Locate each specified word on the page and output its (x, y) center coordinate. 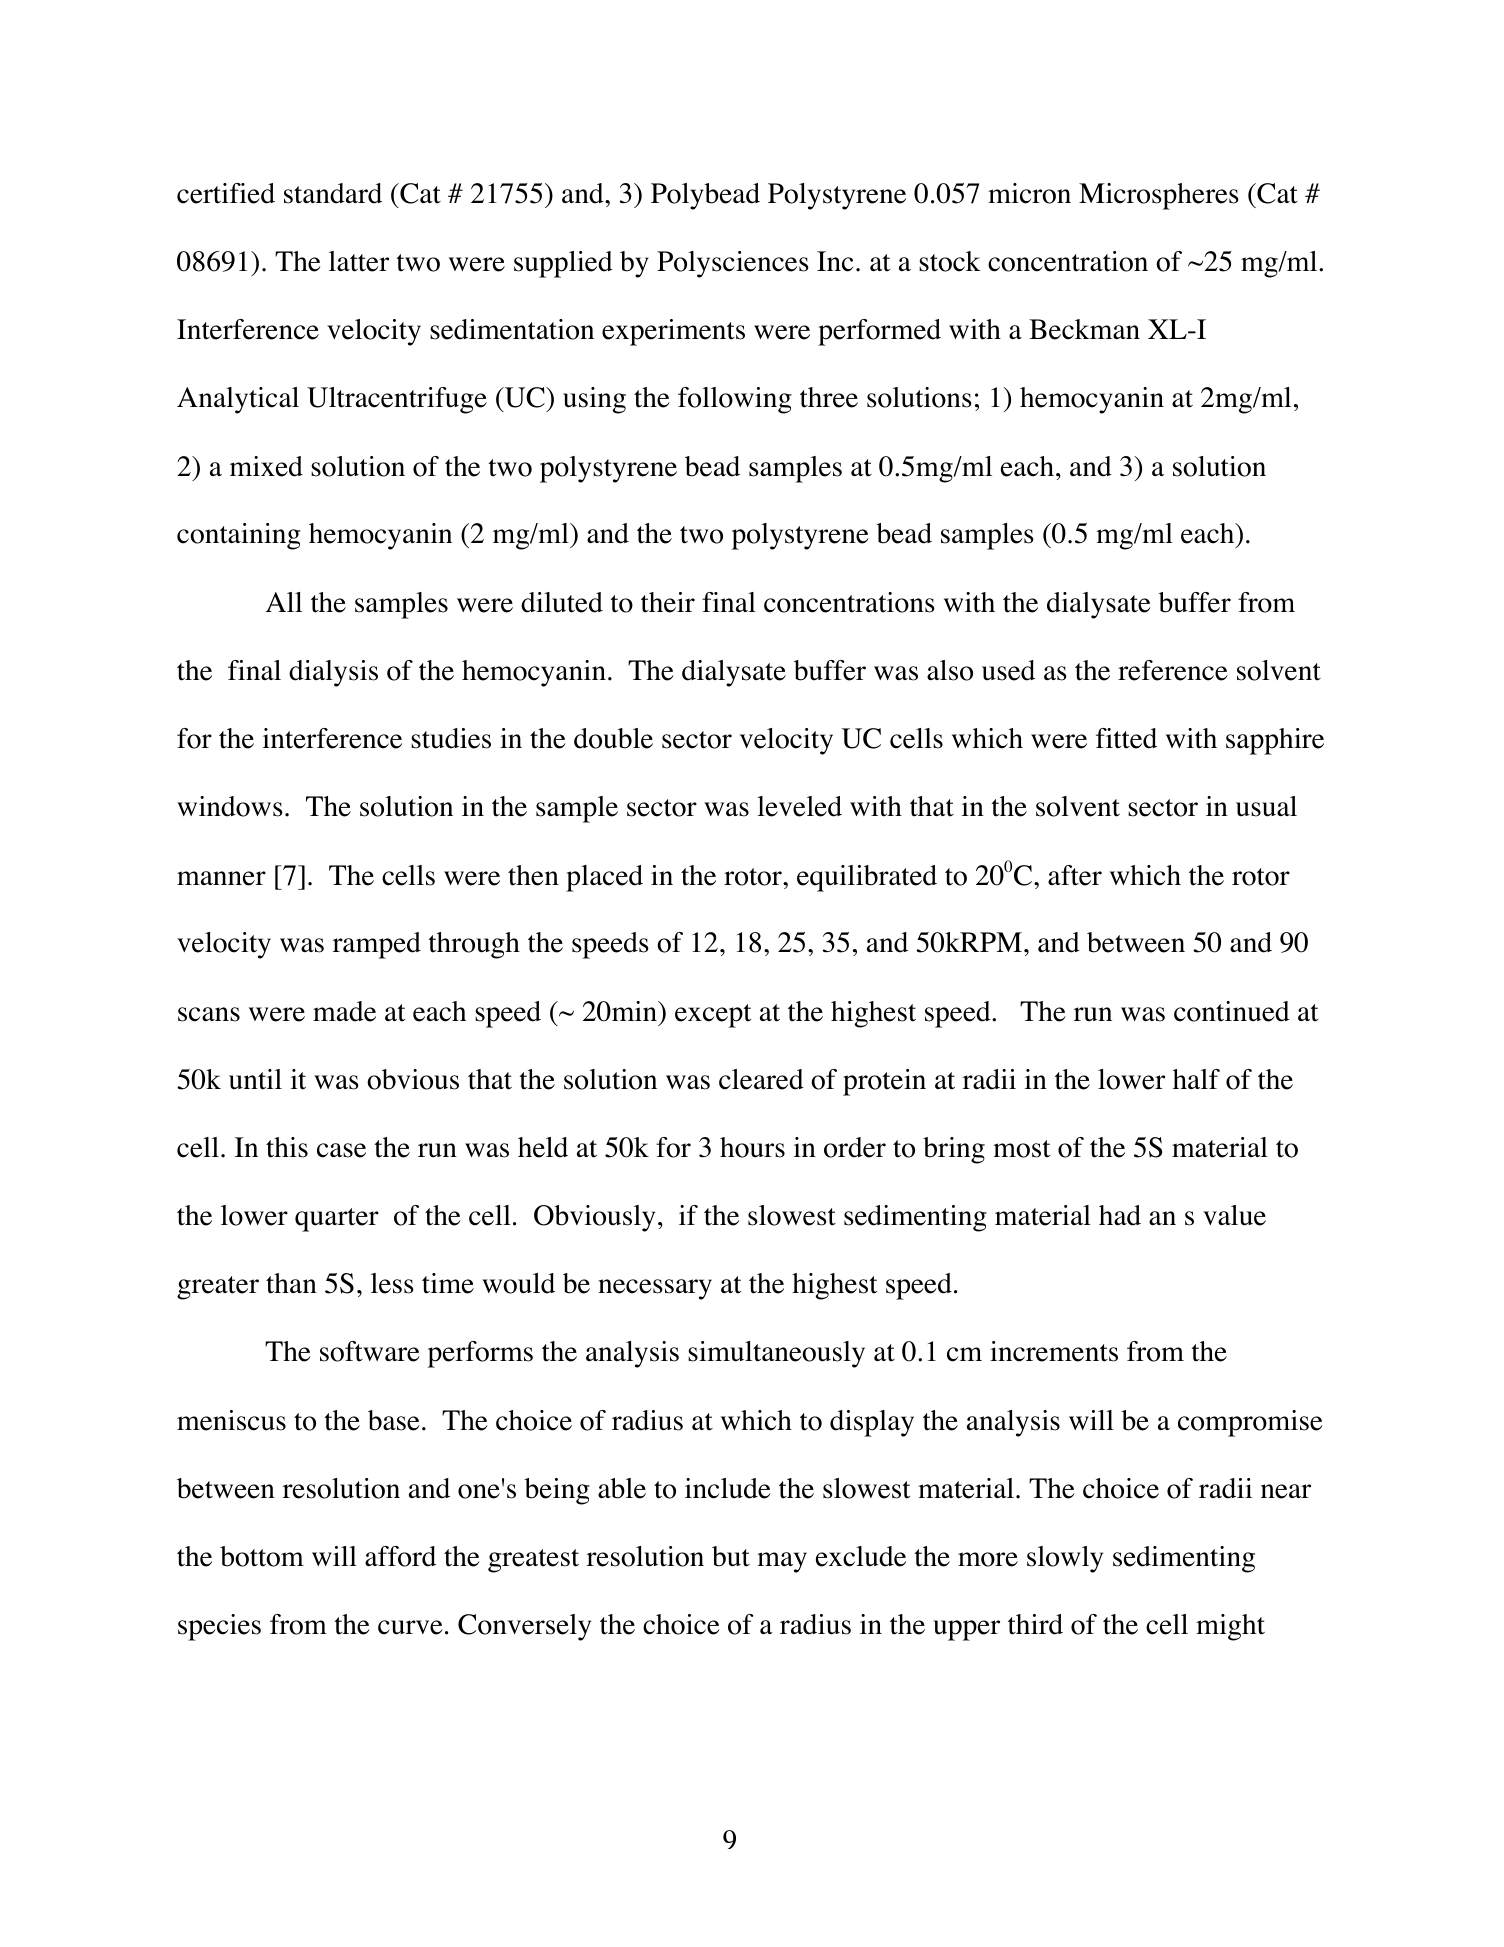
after (1075, 875)
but (731, 1556)
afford (400, 1556)
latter (359, 261)
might (1230, 1627)
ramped (377, 945)
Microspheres (1159, 196)
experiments (673, 332)
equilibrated (867, 878)
